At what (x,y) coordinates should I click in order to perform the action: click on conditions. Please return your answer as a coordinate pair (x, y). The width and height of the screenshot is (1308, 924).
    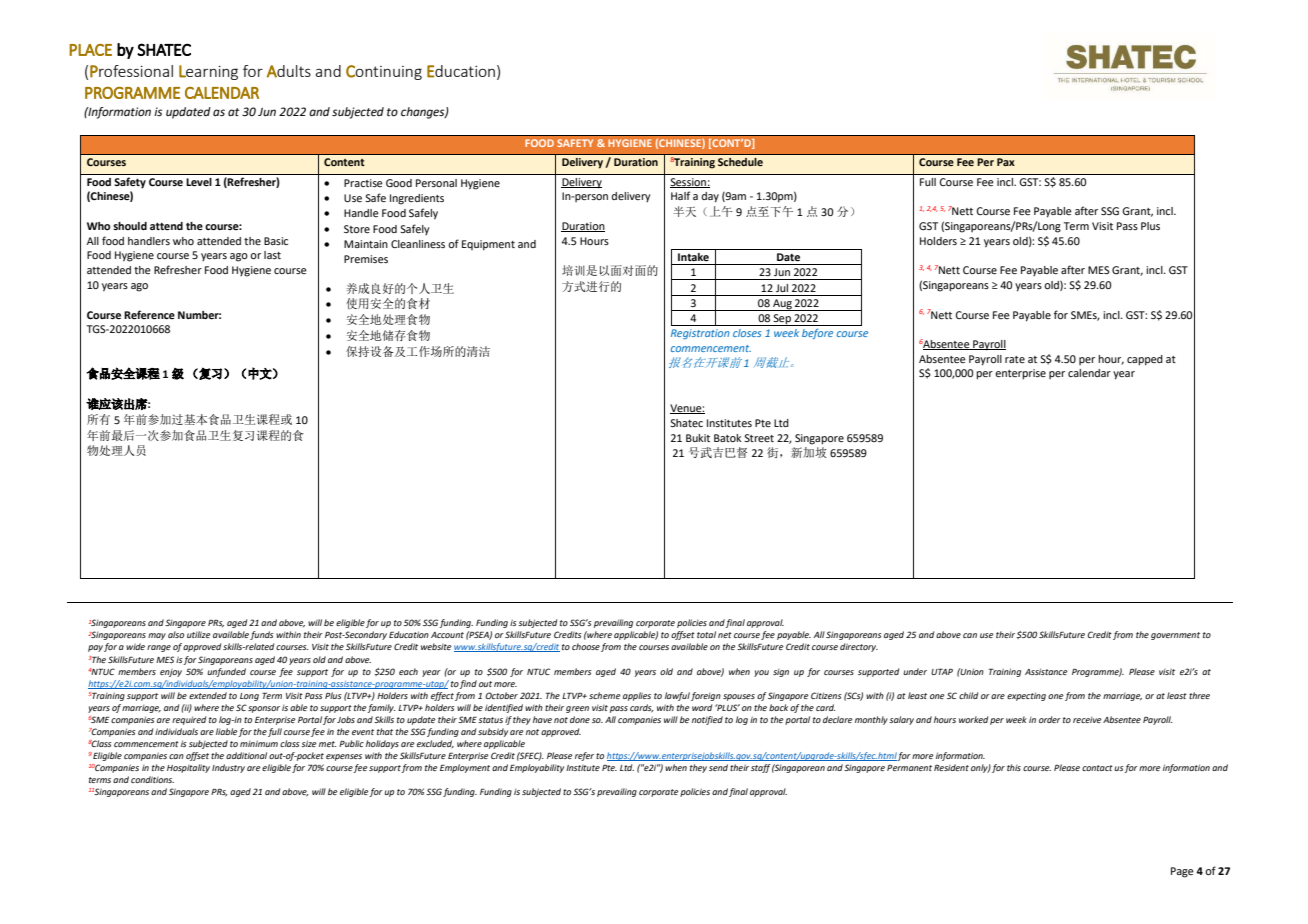
    Looking at the image, I should click on (152, 779).
